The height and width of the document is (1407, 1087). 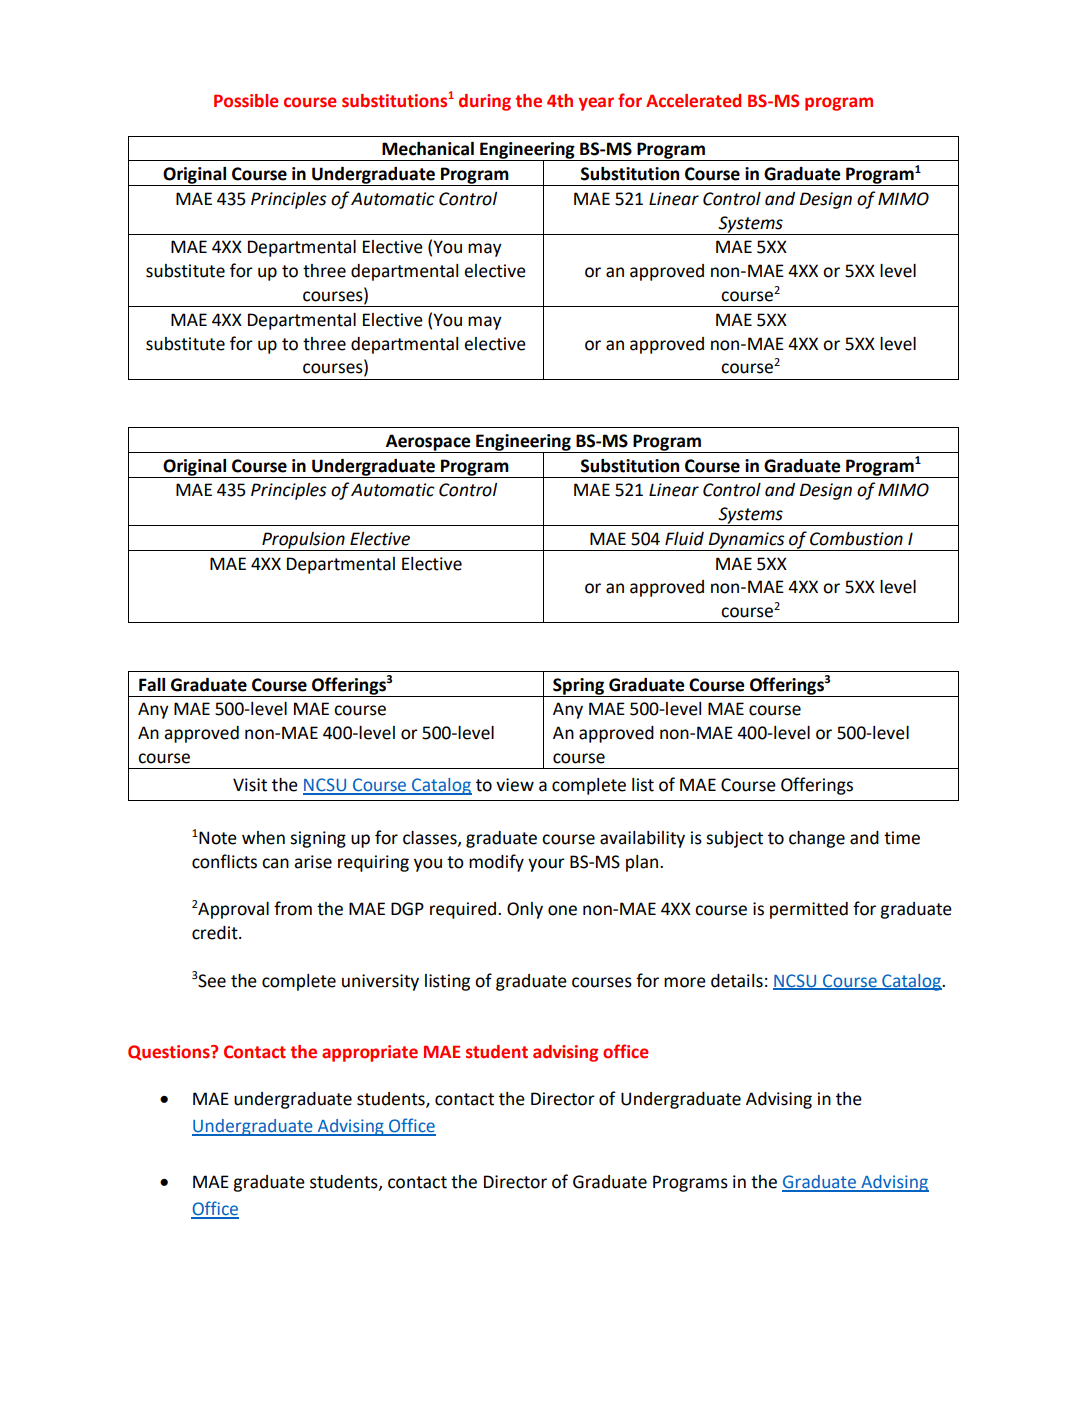 What do you see at coordinates (578, 687) in the document?
I see `Spring` at bounding box center [578, 687].
